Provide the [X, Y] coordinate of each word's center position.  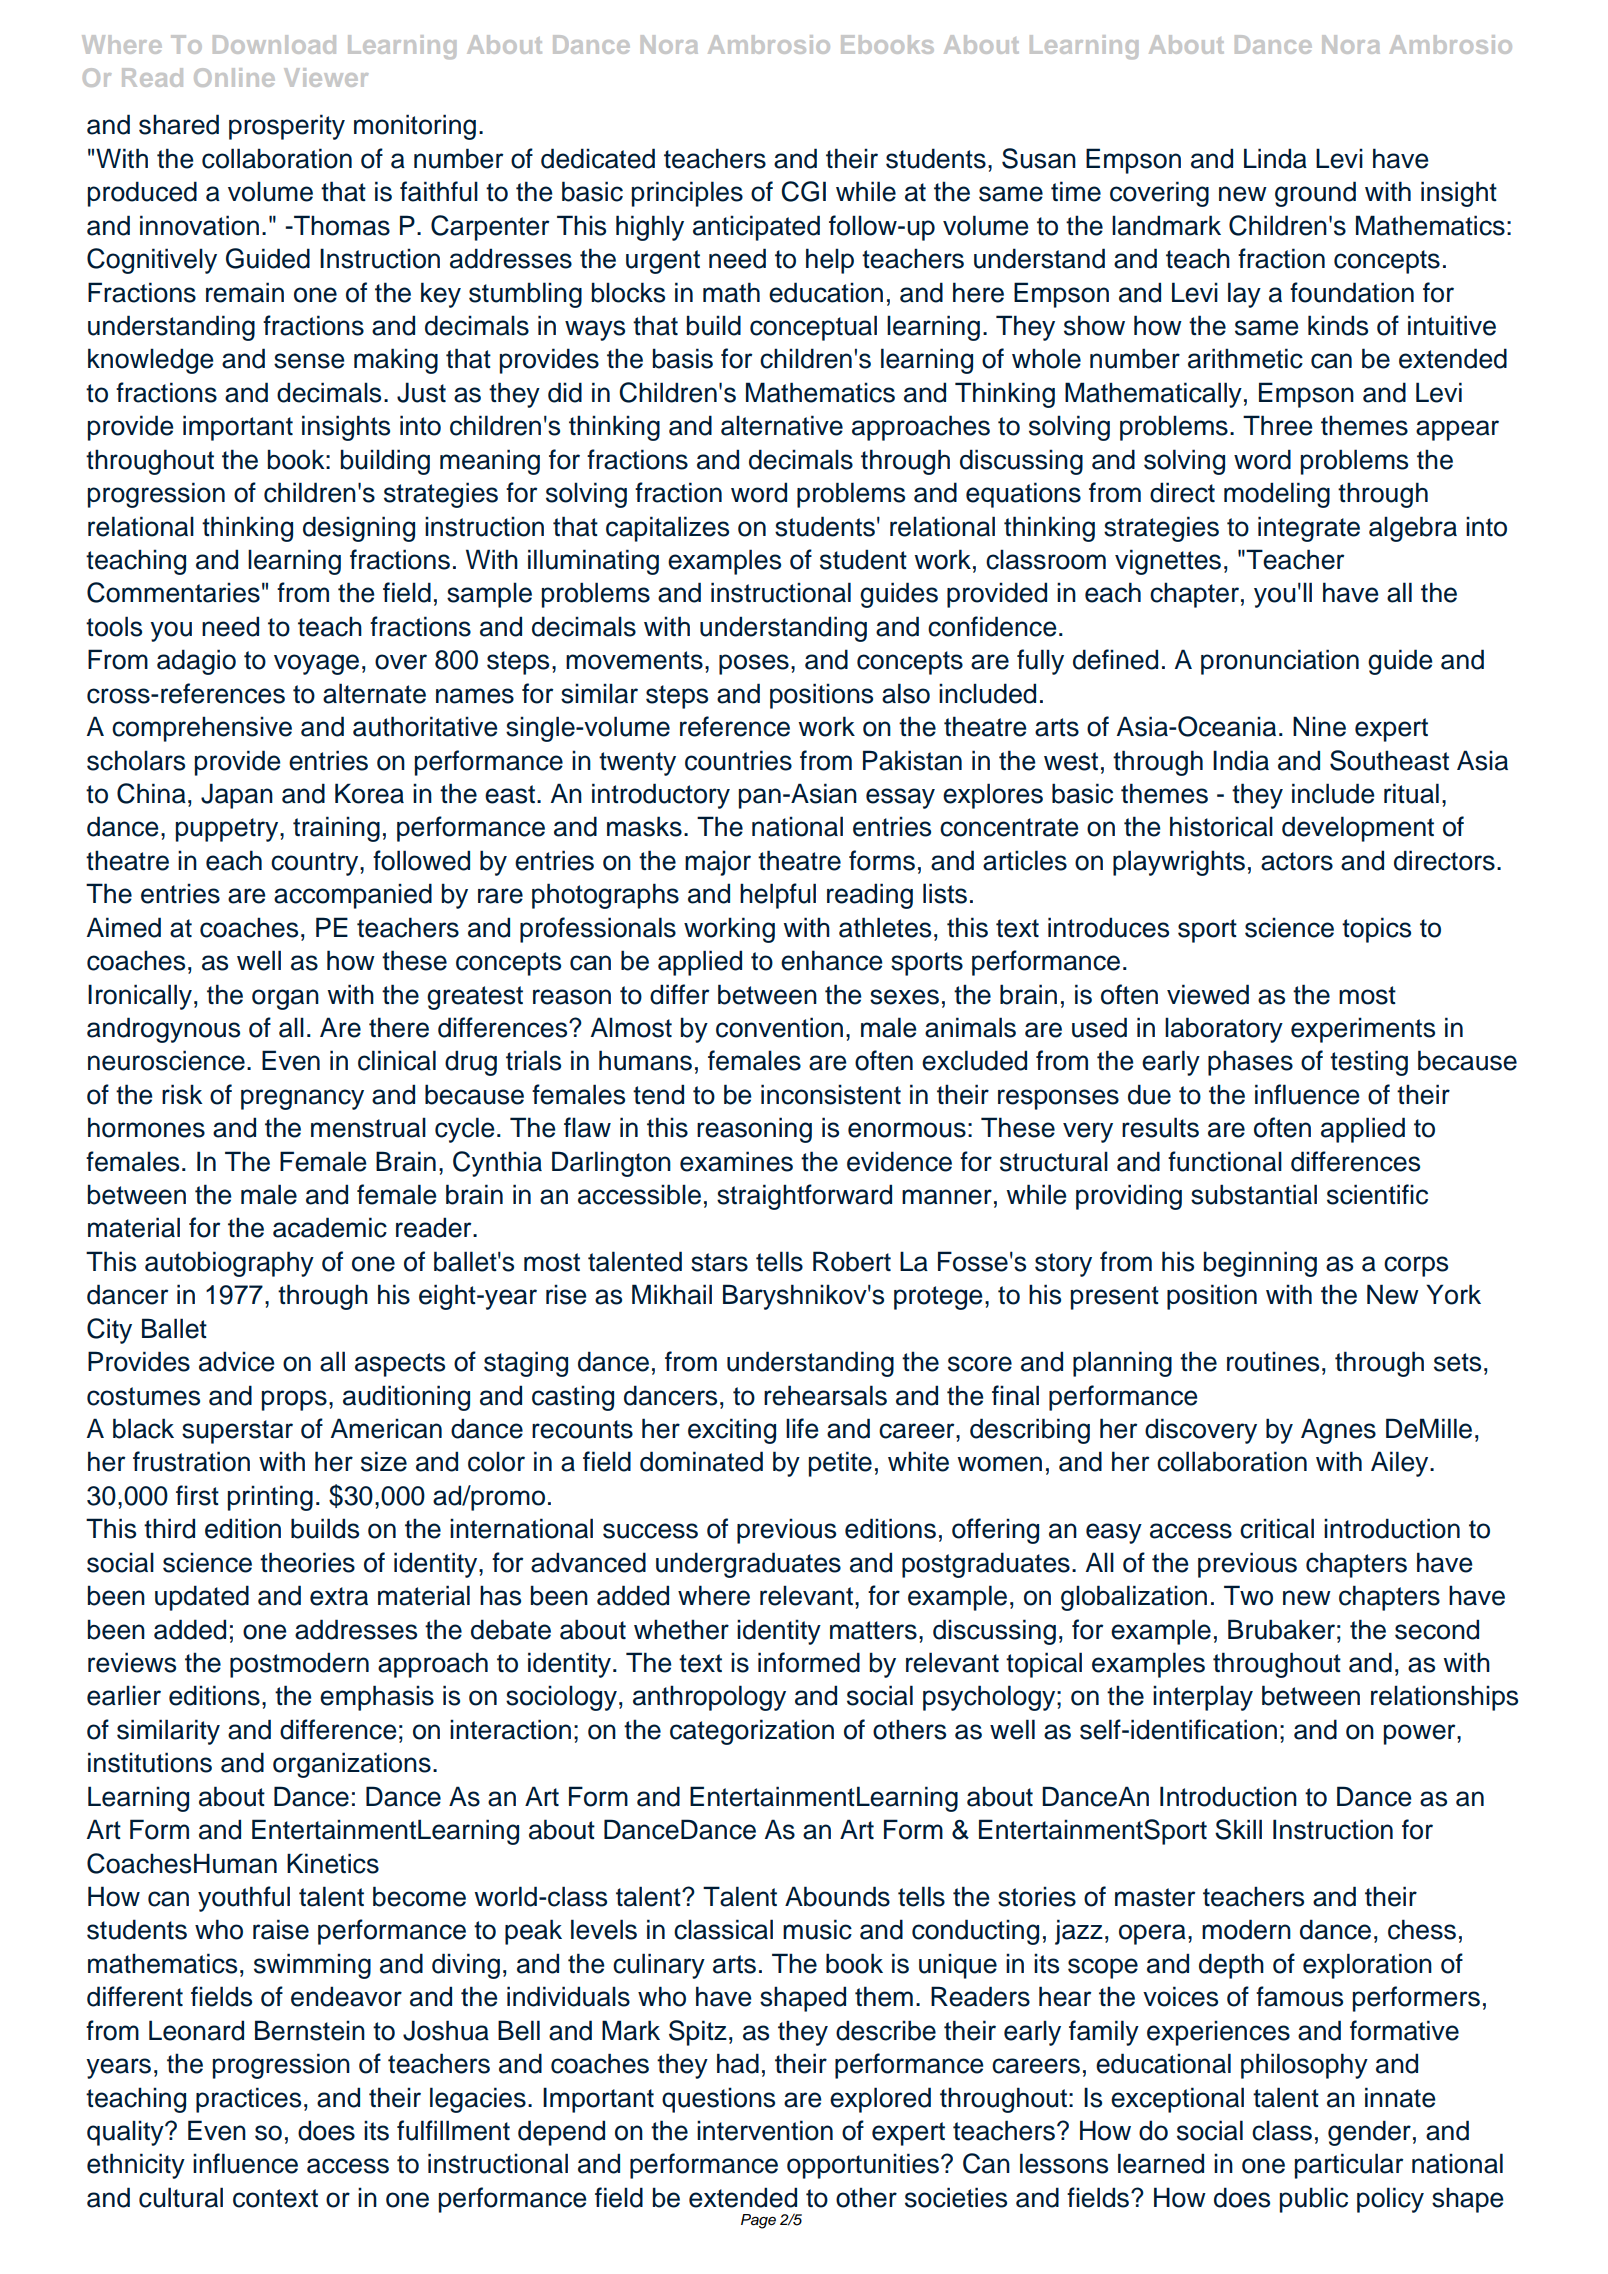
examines [736, 1161]
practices [248, 2100]
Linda [1275, 158]
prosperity [287, 127]
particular [1349, 2166]
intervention [765, 2130]
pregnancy [302, 1099]
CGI [803, 191]
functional [1225, 1161]
